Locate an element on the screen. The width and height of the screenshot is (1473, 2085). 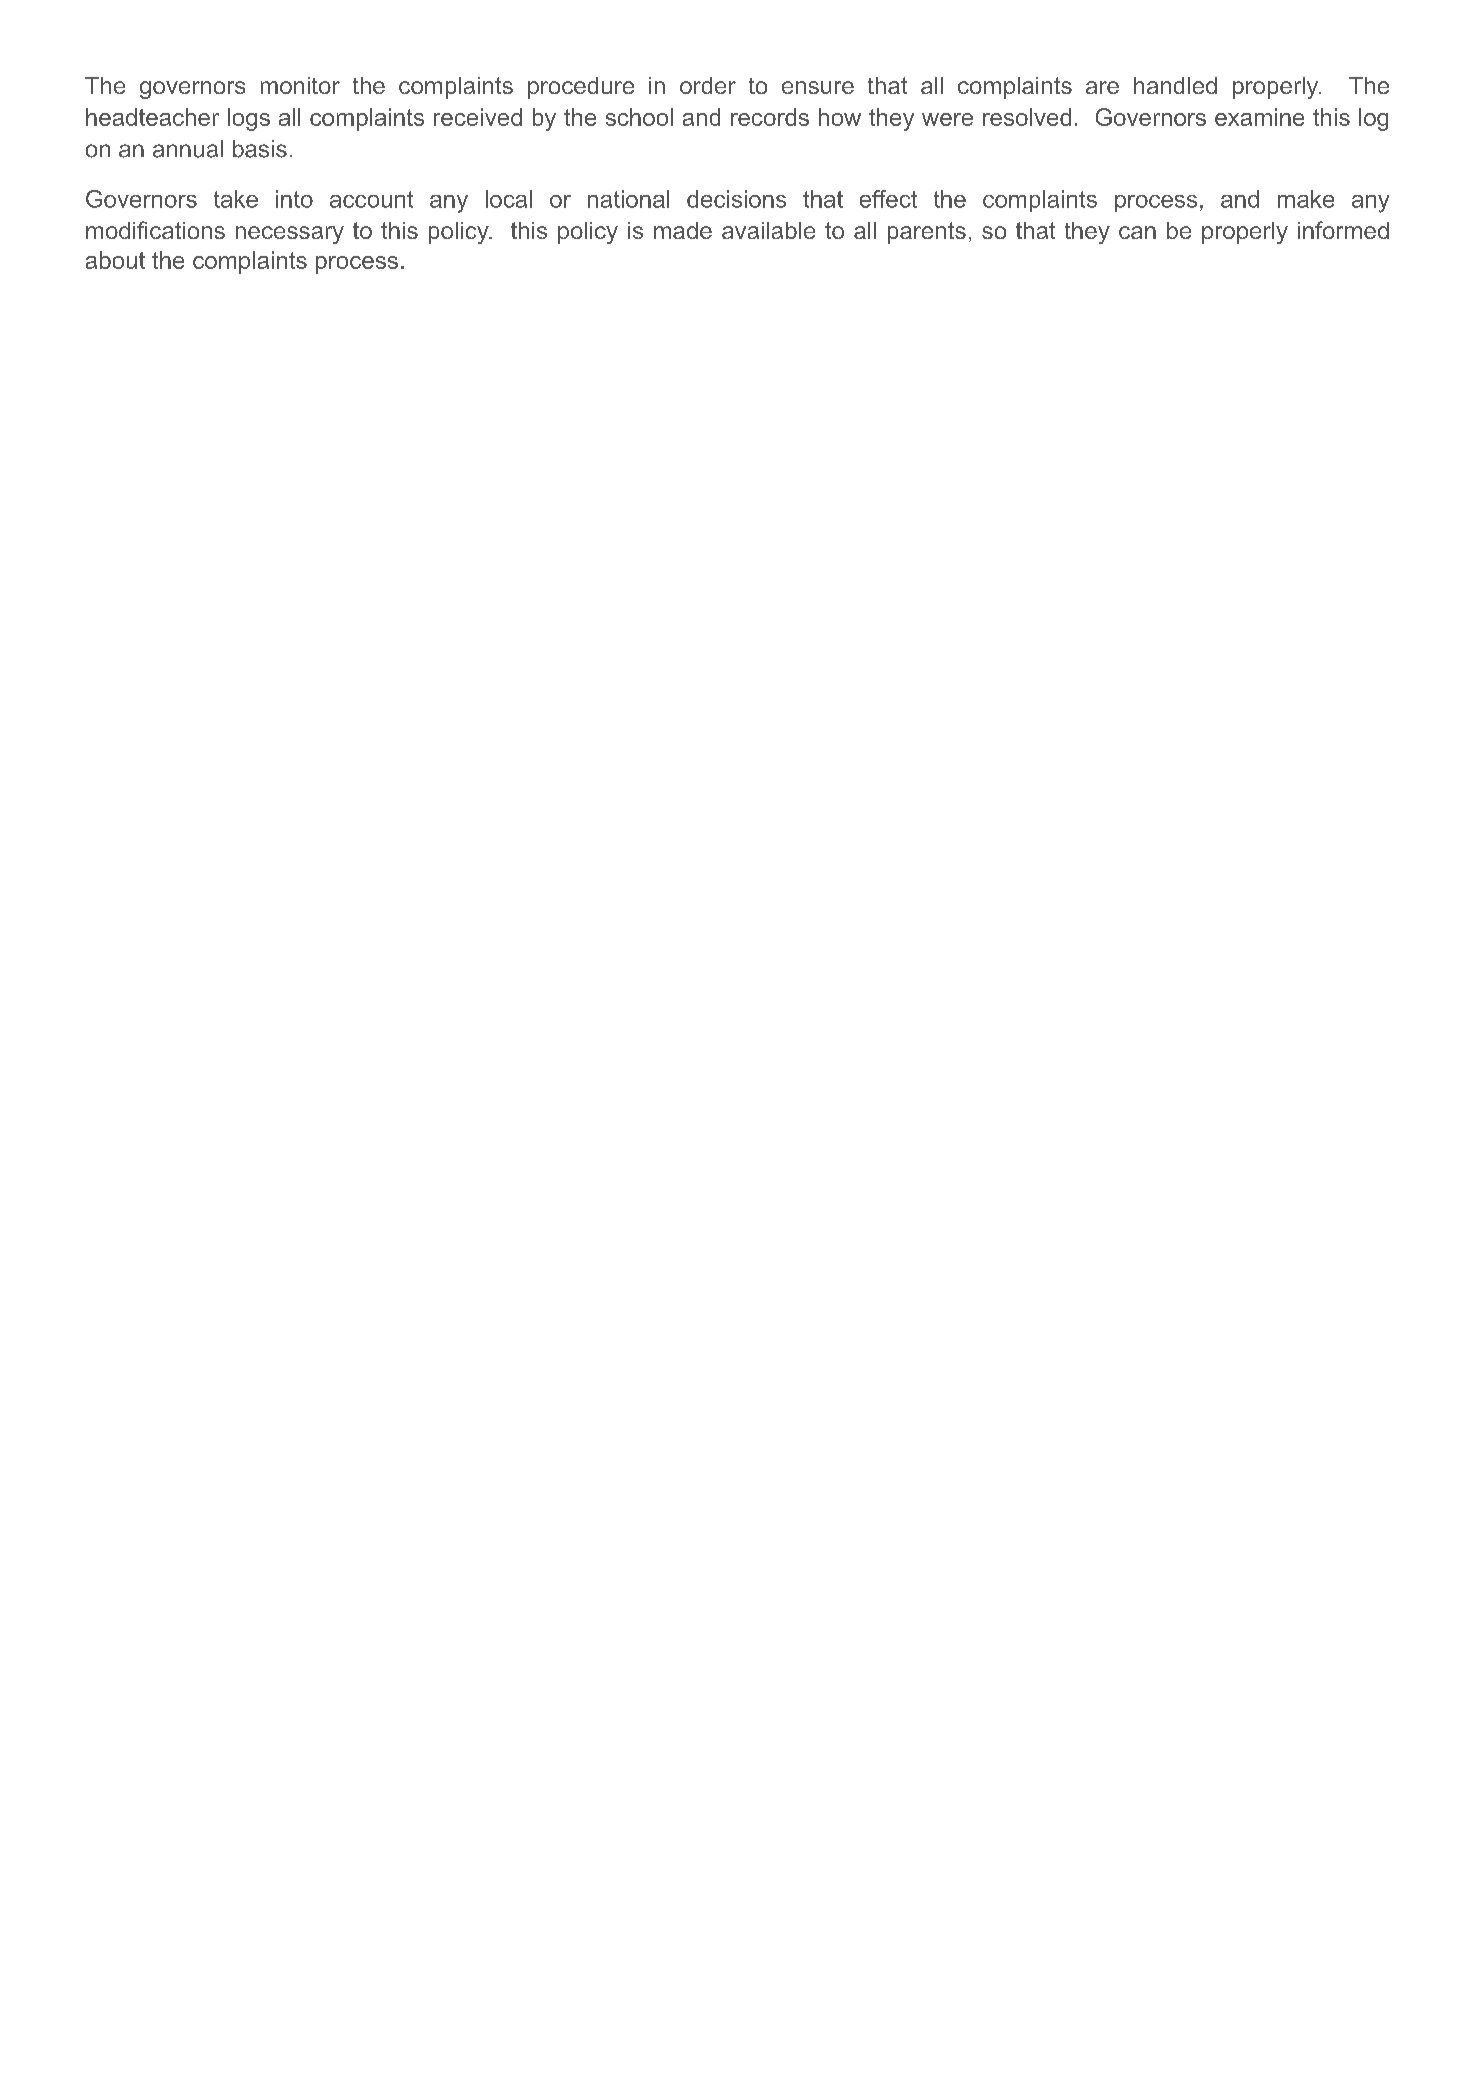
decisions is located at coordinates (736, 199).
